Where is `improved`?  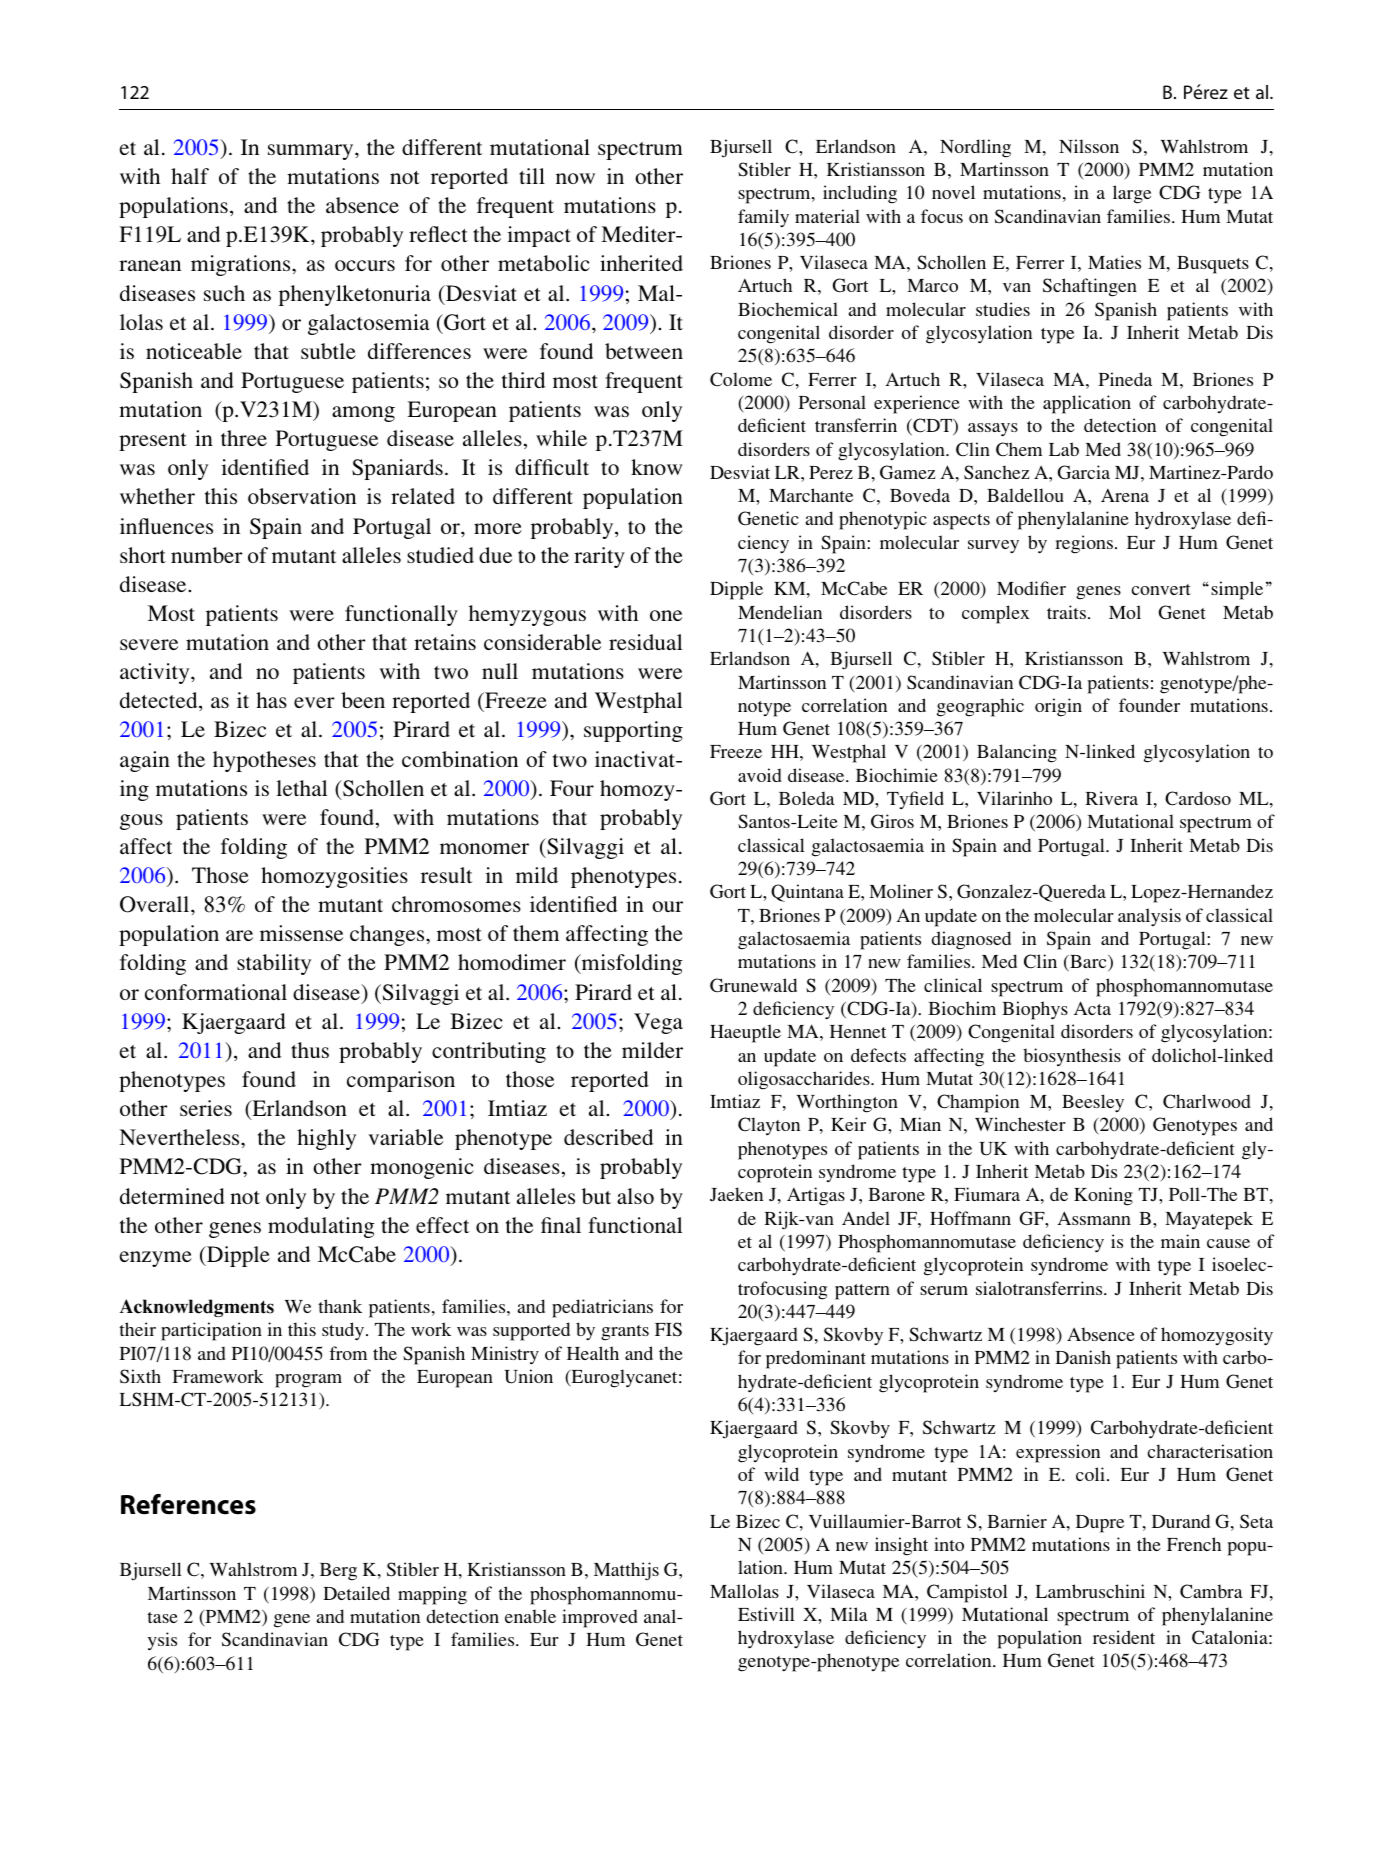 improved is located at coordinates (600, 1618).
